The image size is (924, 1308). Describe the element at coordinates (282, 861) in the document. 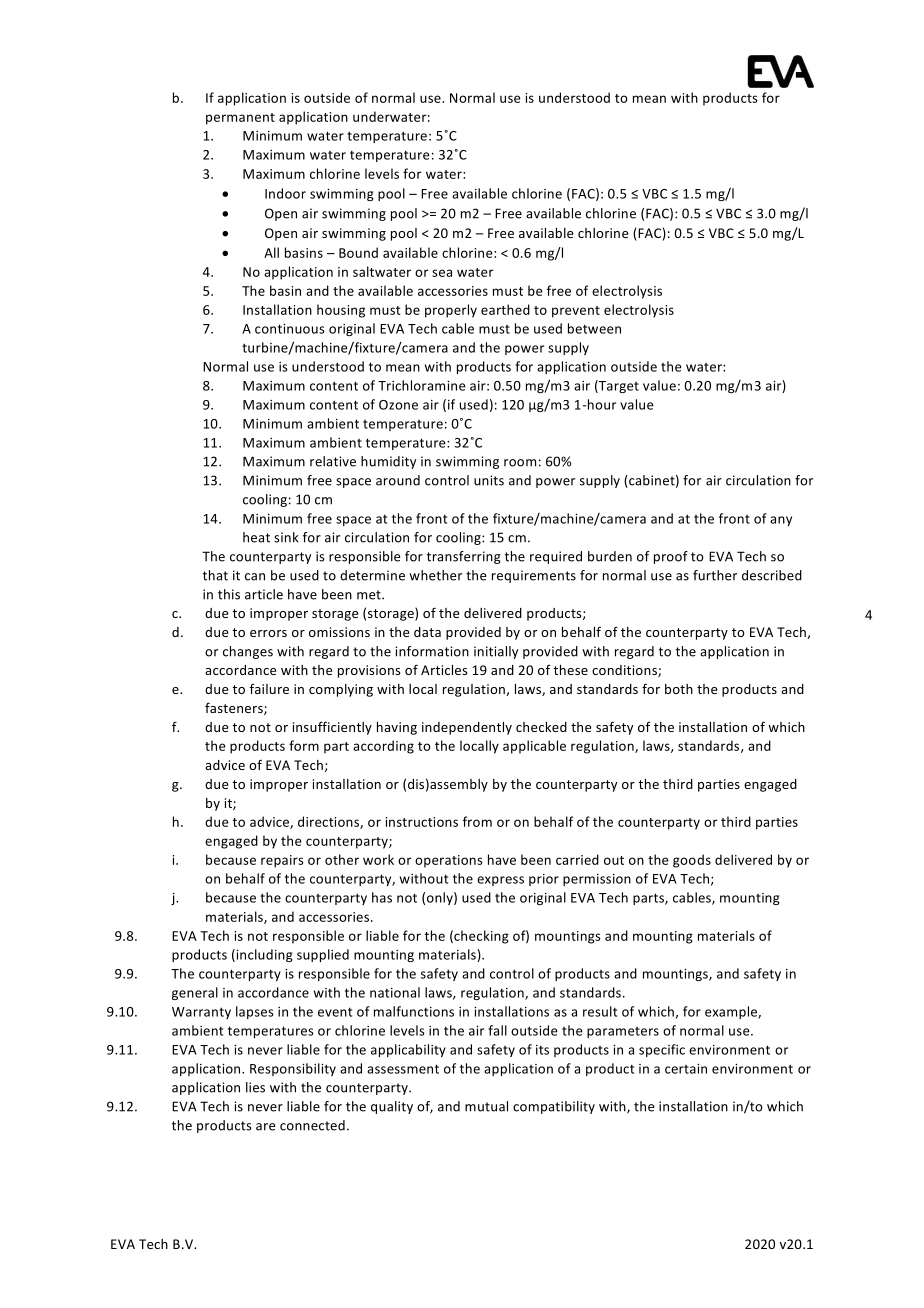

I see `repairs` at that location.
